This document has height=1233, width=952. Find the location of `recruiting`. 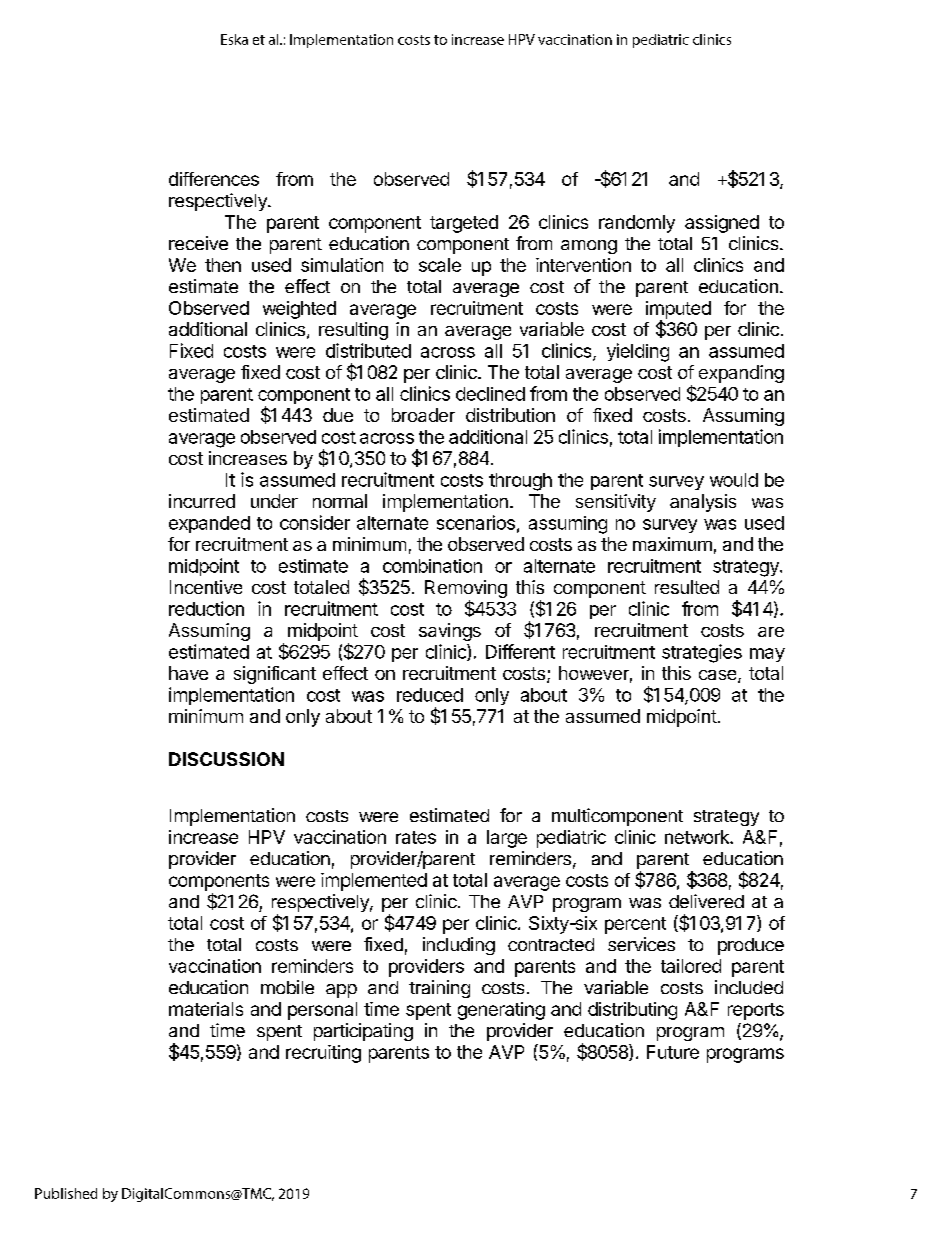

recruiting is located at coordinates (323, 1054).
